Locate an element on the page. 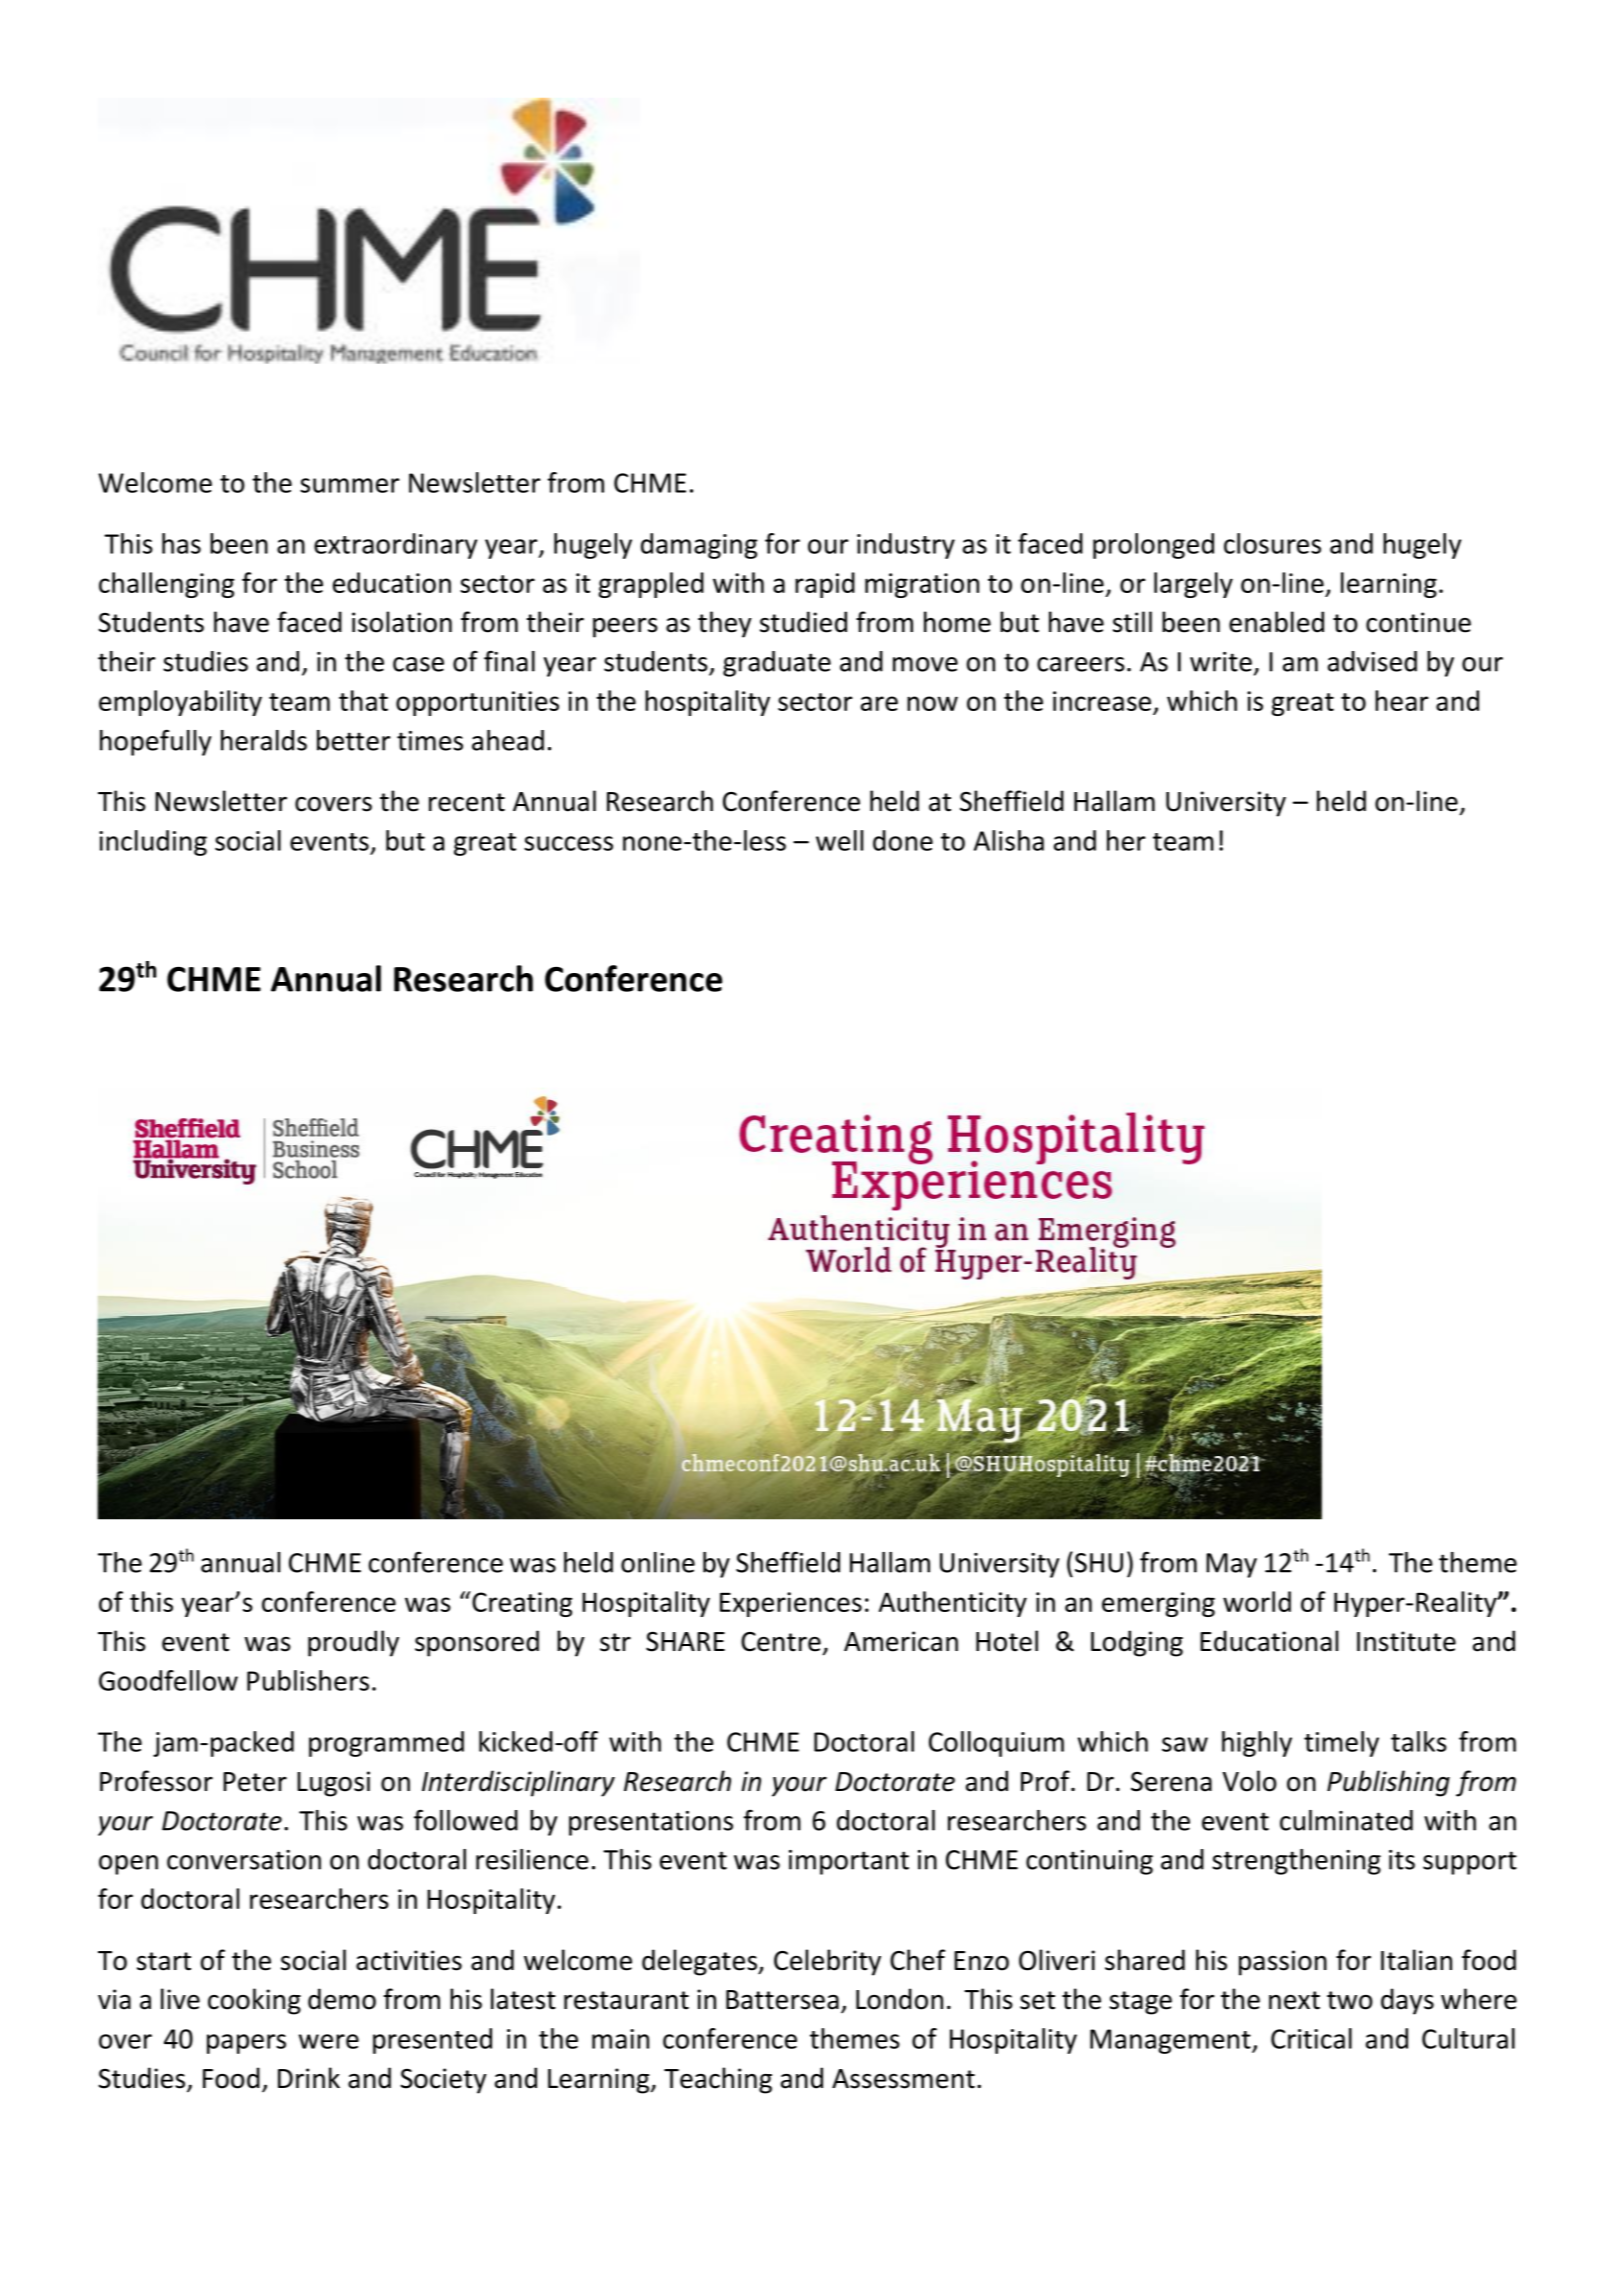  Alisha is located at coordinates (1009, 840).
